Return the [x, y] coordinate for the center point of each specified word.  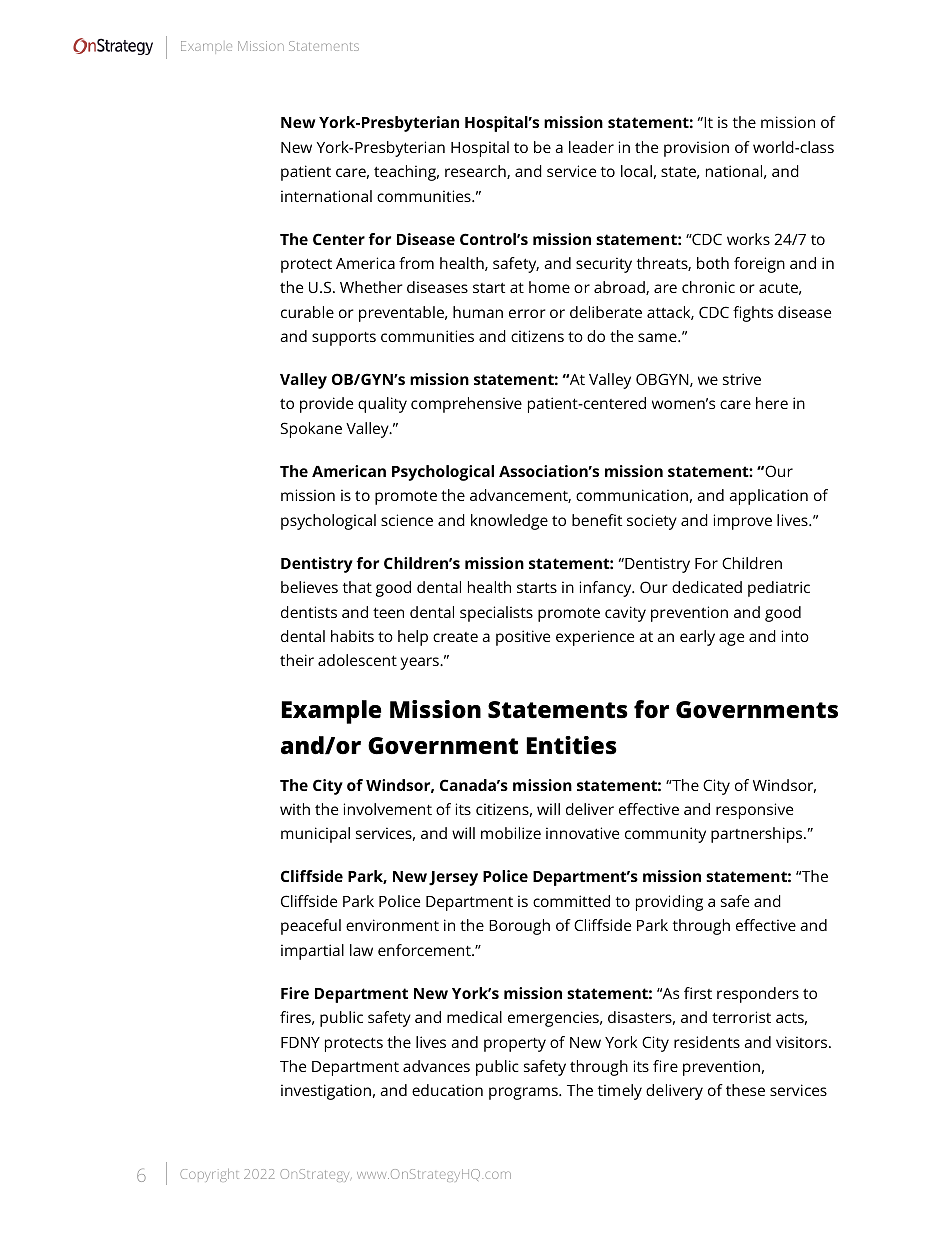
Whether [371, 287]
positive [523, 638]
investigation [326, 1092]
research [476, 172]
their [297, 660]
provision [696, 149]
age [731, 639]
